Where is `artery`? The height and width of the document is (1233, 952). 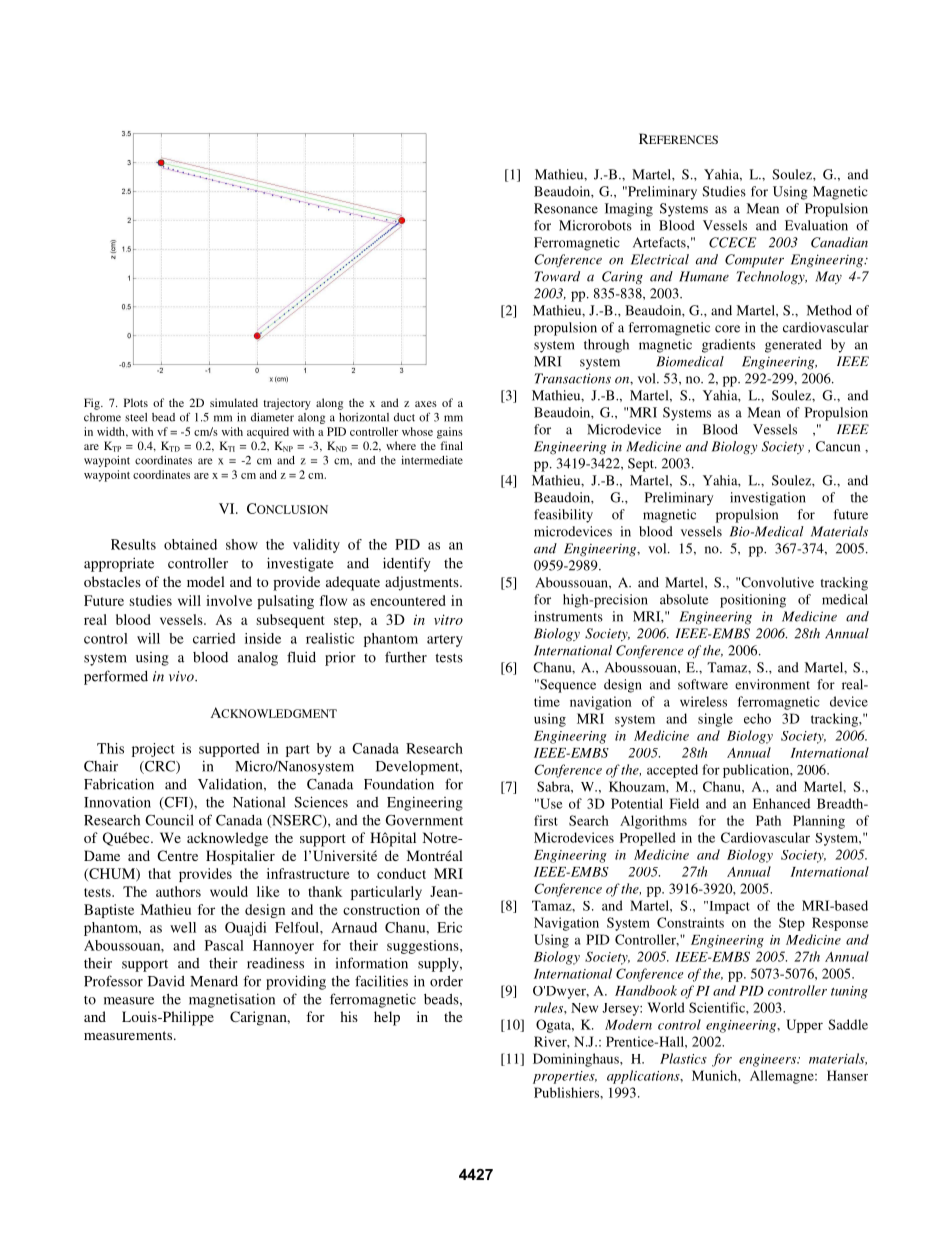 artery is located at coordinates (445, 641).
